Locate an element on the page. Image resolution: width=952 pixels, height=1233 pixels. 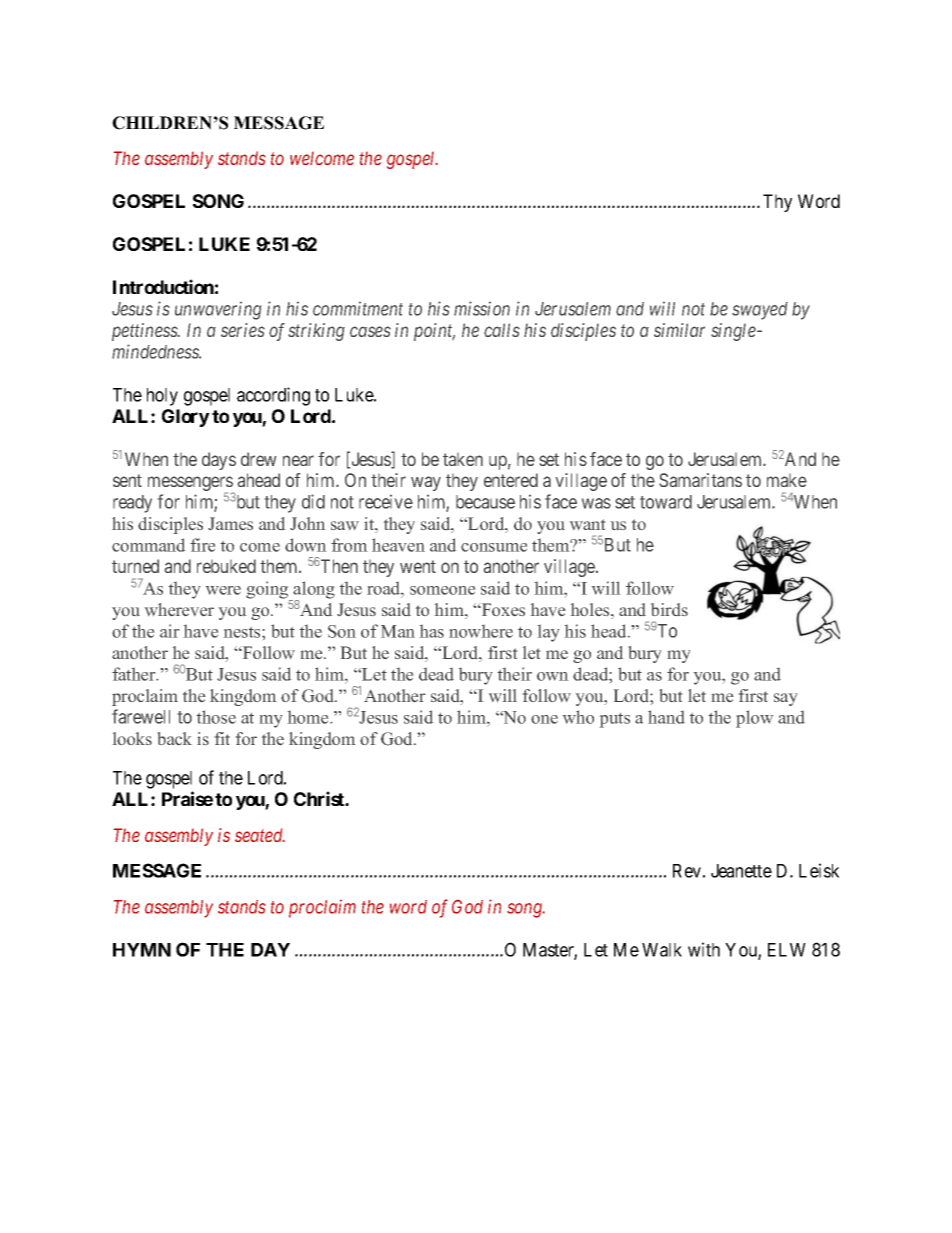
hand is located at coordinates (666, 717).
